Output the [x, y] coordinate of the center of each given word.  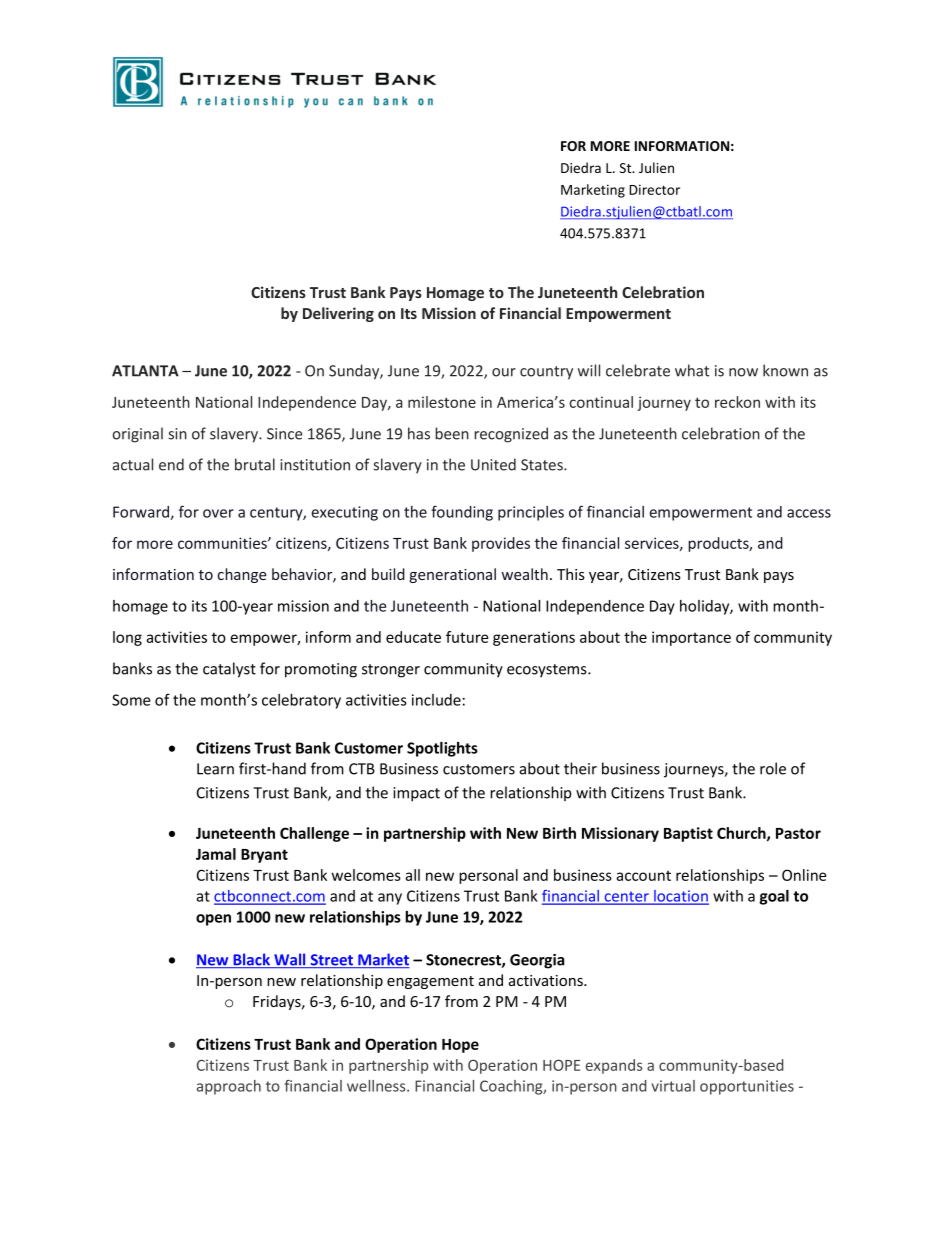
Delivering [338, 314]
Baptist [688, 834]
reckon [737, 402]
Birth [559, 833]
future [467, 637]
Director [654, 189]
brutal [255, 464]
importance [691, 638]
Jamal [216, 854]
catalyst [229, 670]
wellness [377, 1086]
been [452, 433]
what [692, 370]
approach [229, 1087]
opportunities [747, 1087]
